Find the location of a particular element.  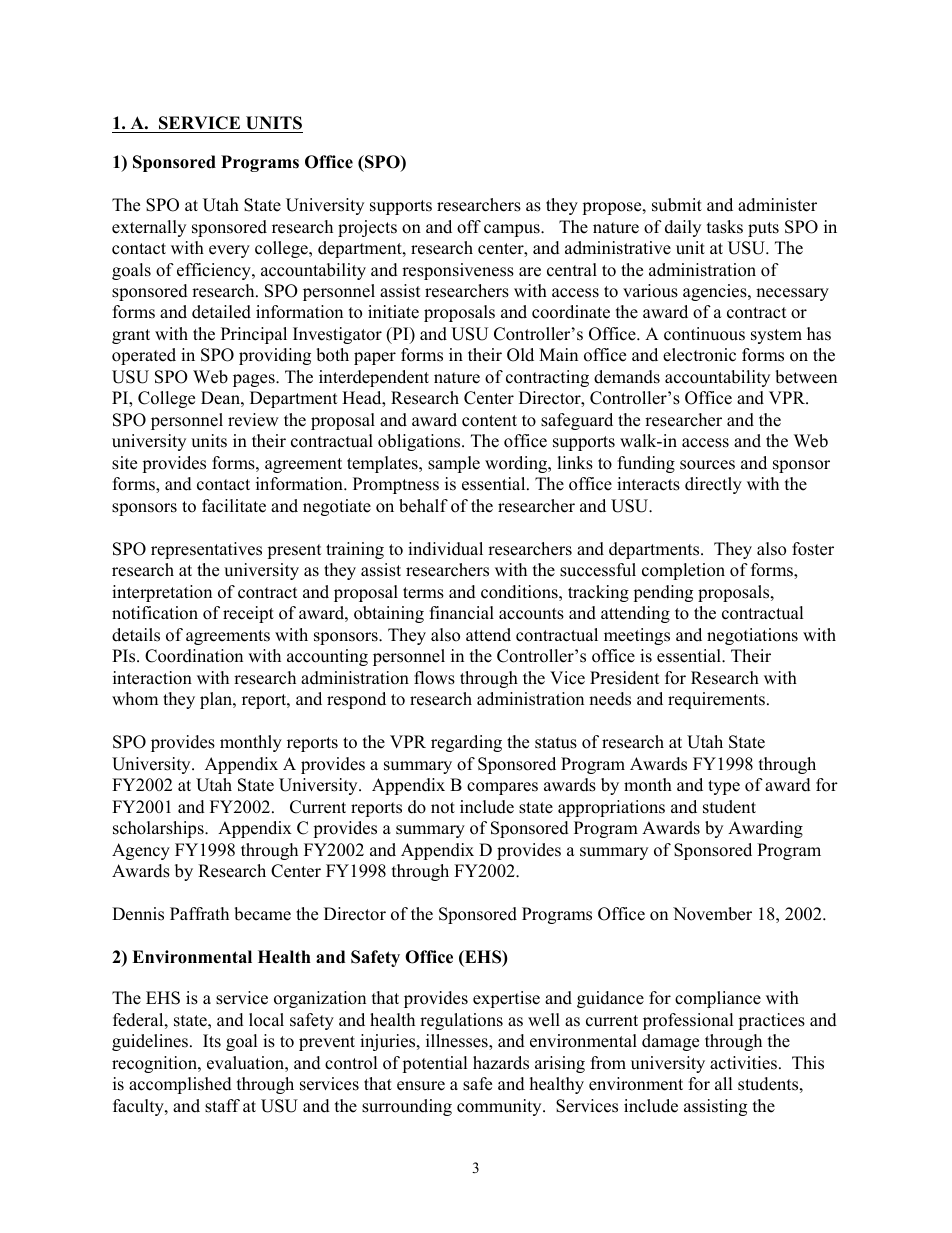

compares is located at coordinates (502, 788).
